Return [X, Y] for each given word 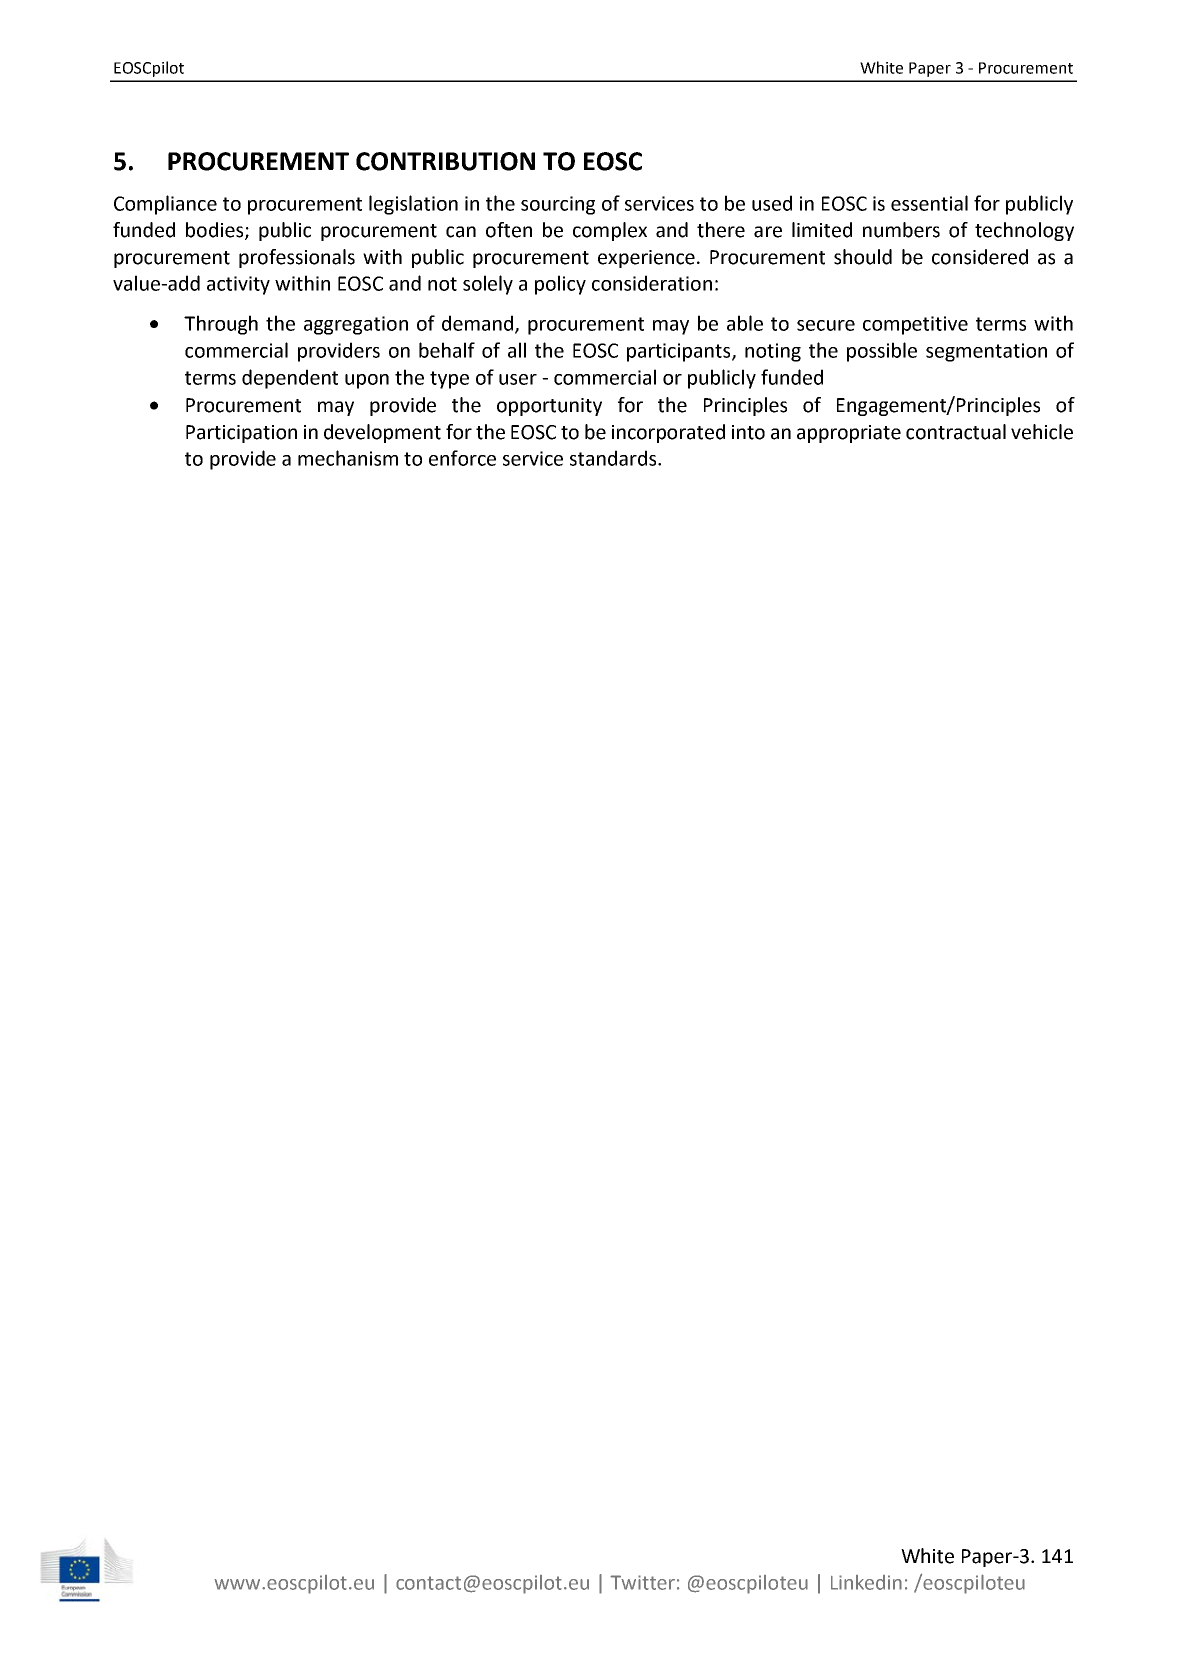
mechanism [348, 458]
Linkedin [866, 1582]
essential [929, 203]
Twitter [642, 1582]
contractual [956, 432]
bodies [216, 231]
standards [614, 458]
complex [610, 231]
